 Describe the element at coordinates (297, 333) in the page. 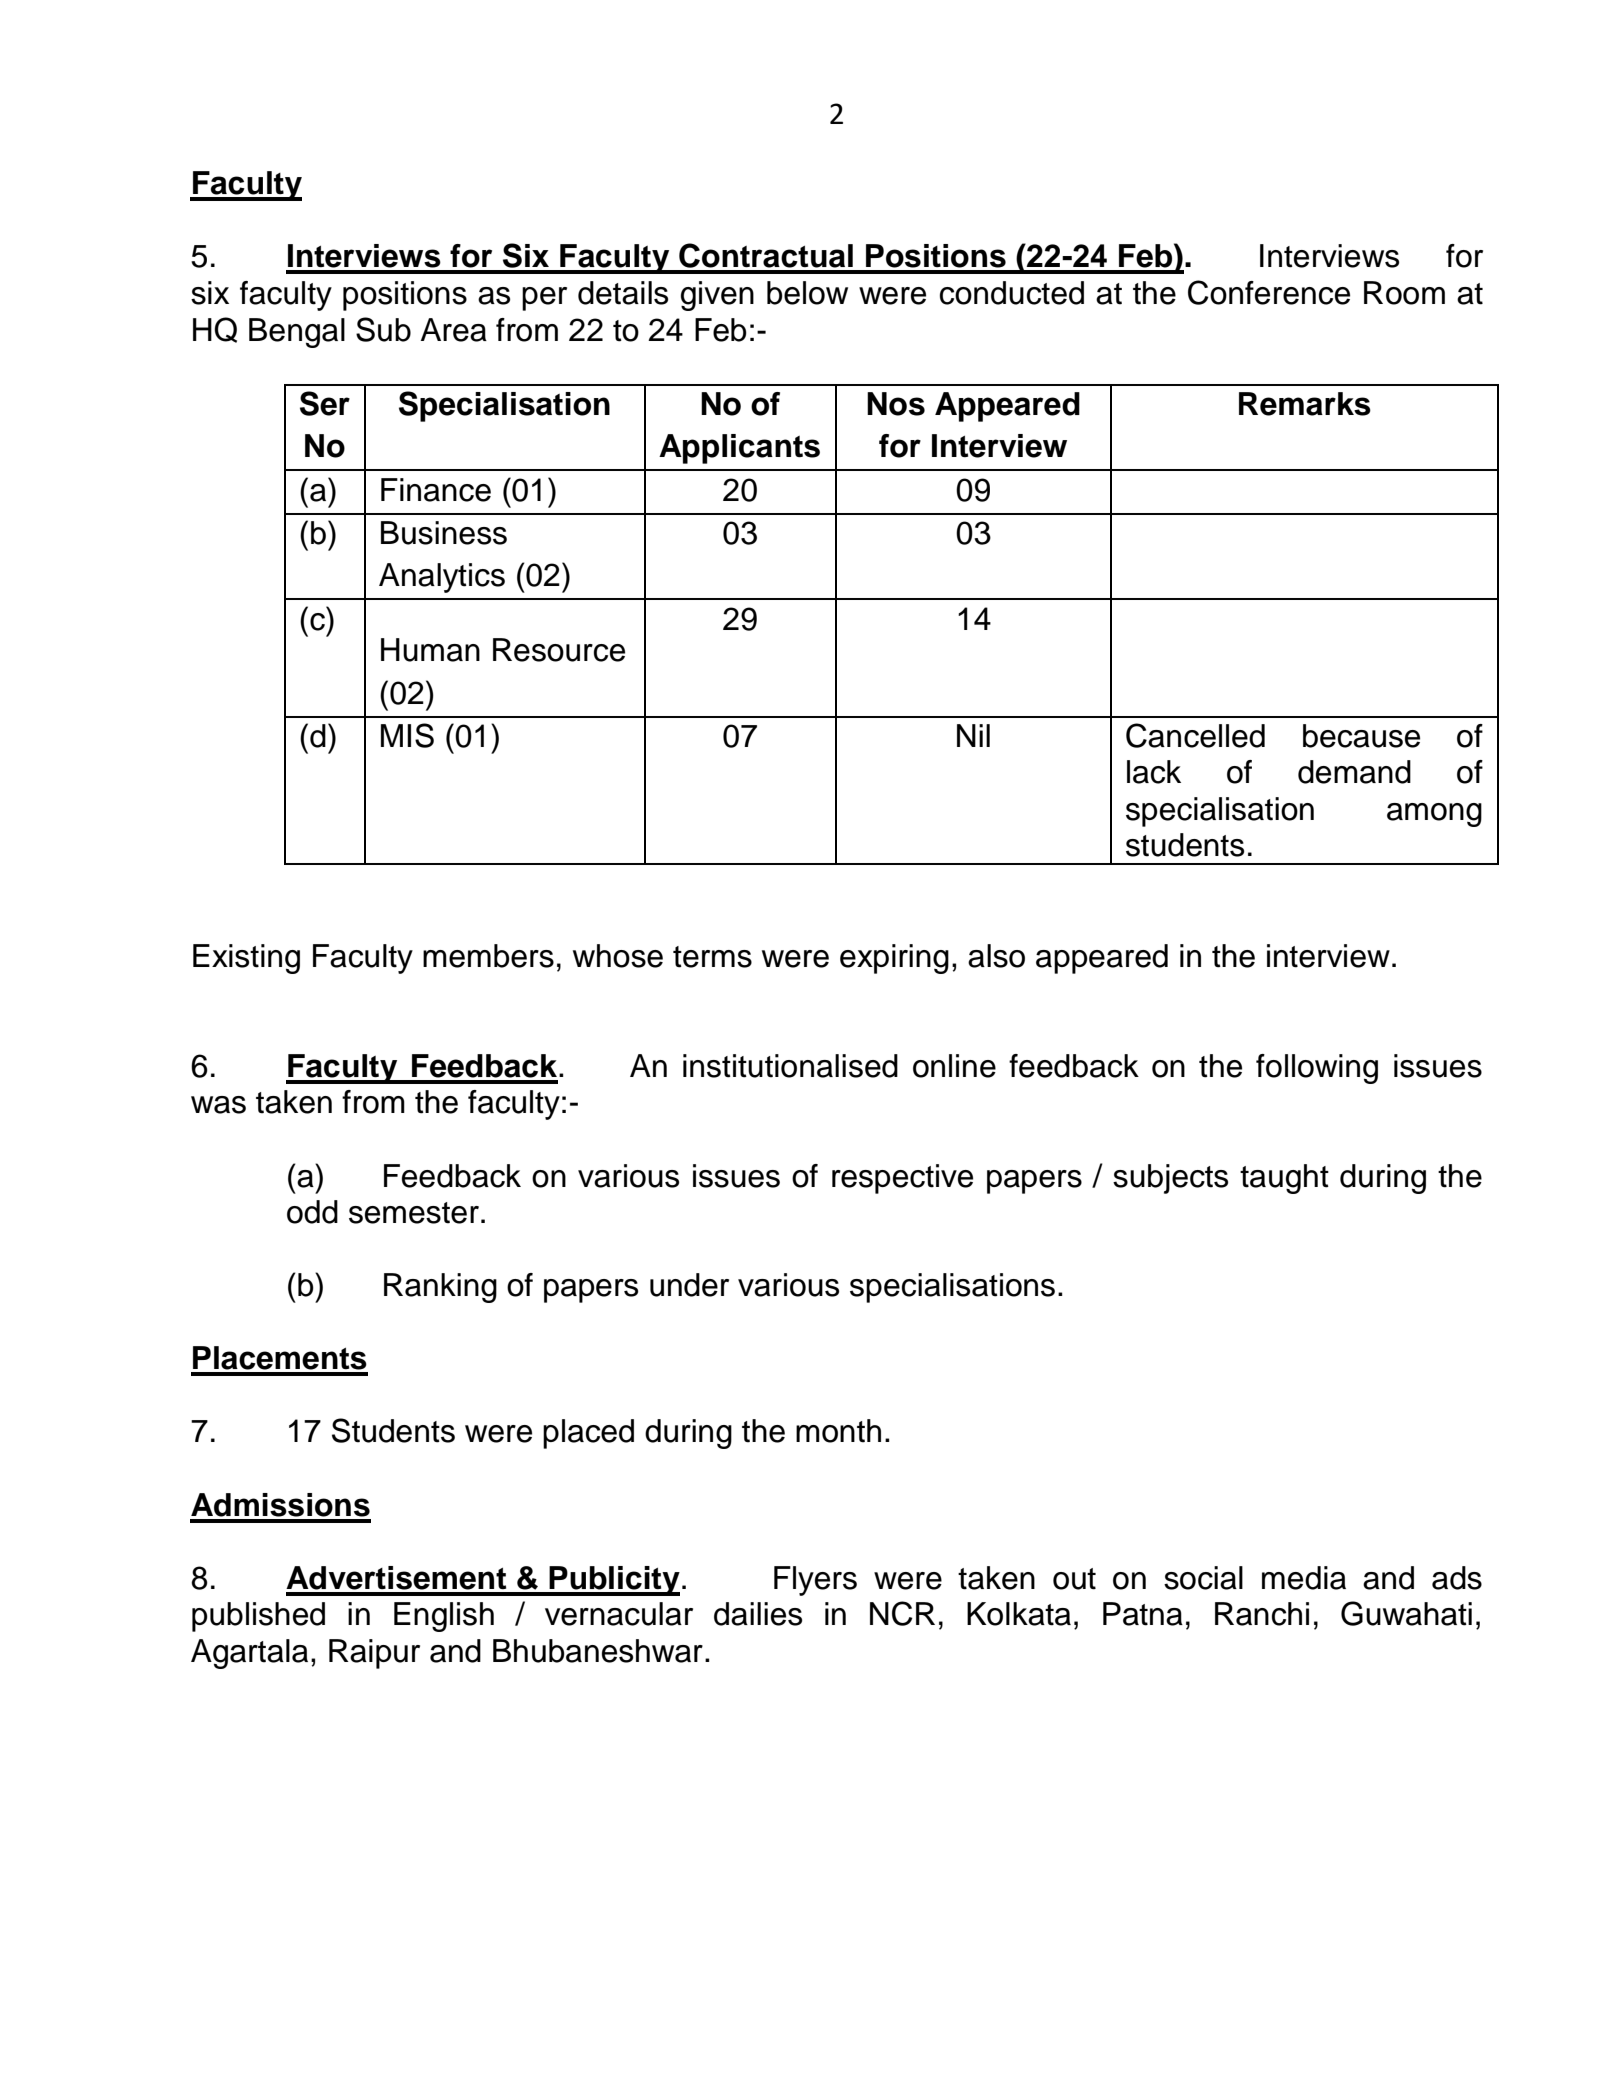

I see `Bengal` at that location.
